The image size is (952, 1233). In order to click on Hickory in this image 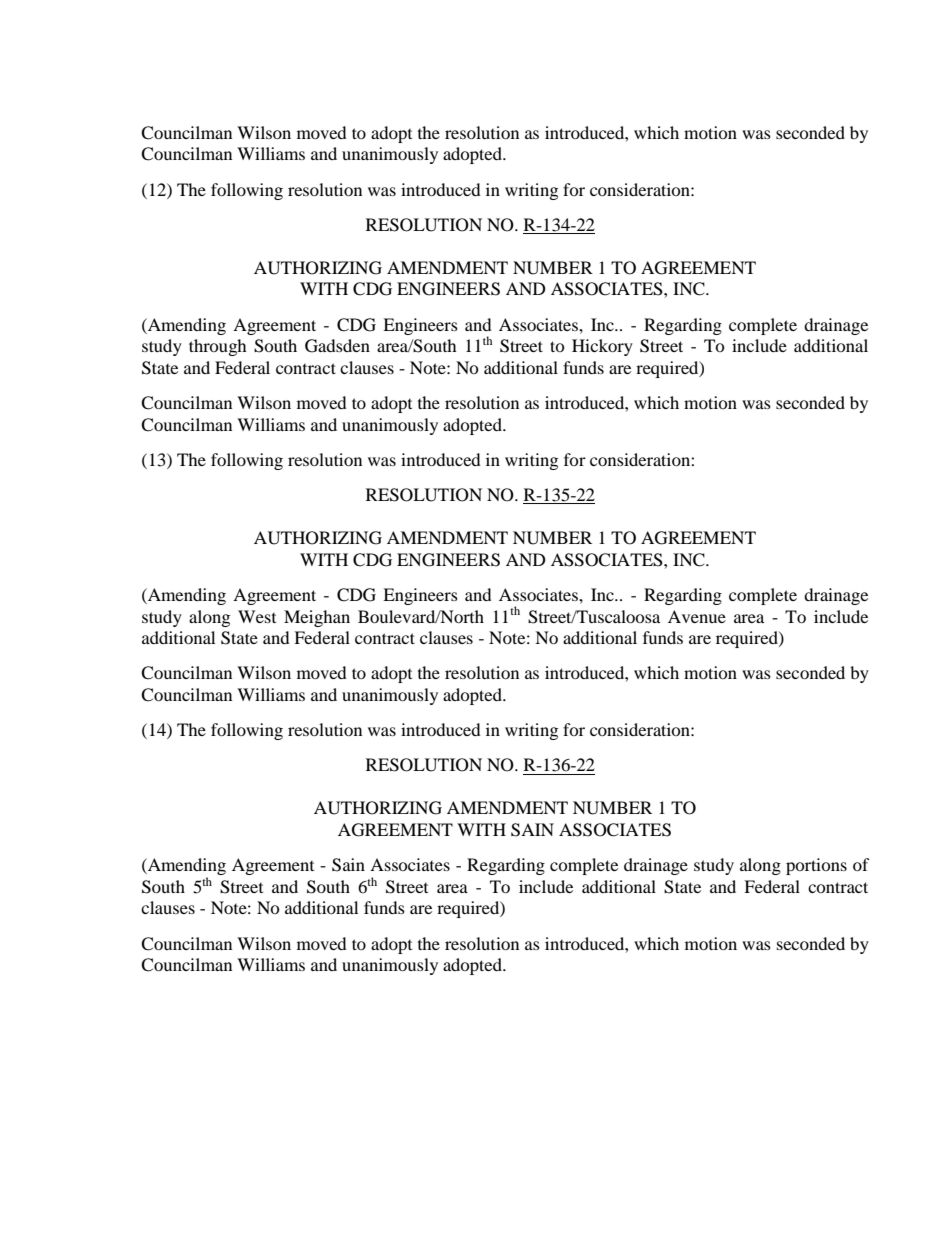, I will do `click(602, 347)`.
